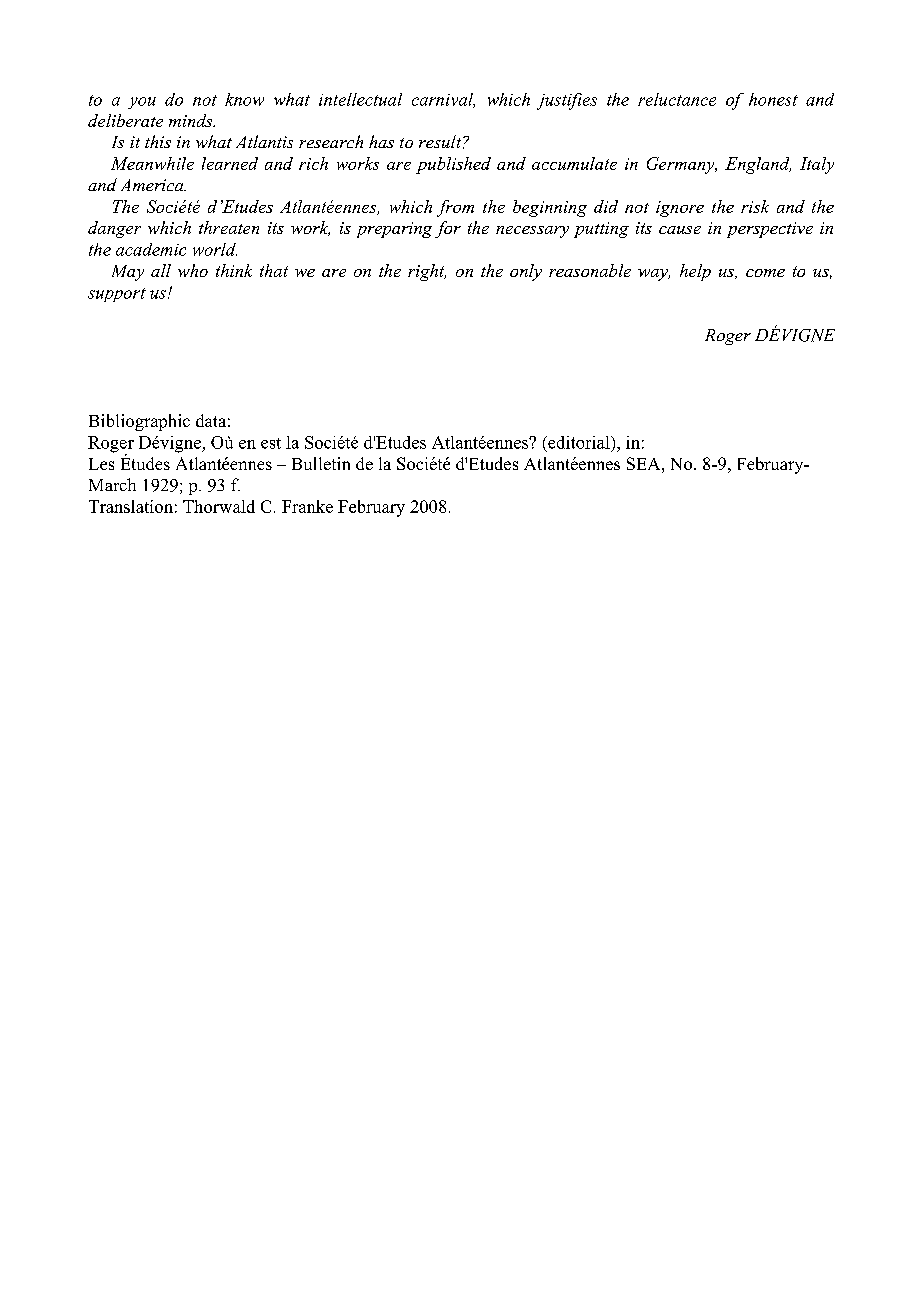  What do you see at coordinates (443, 100) in the screenshot?
I see `carnival` at bounding box center [443, 100].
